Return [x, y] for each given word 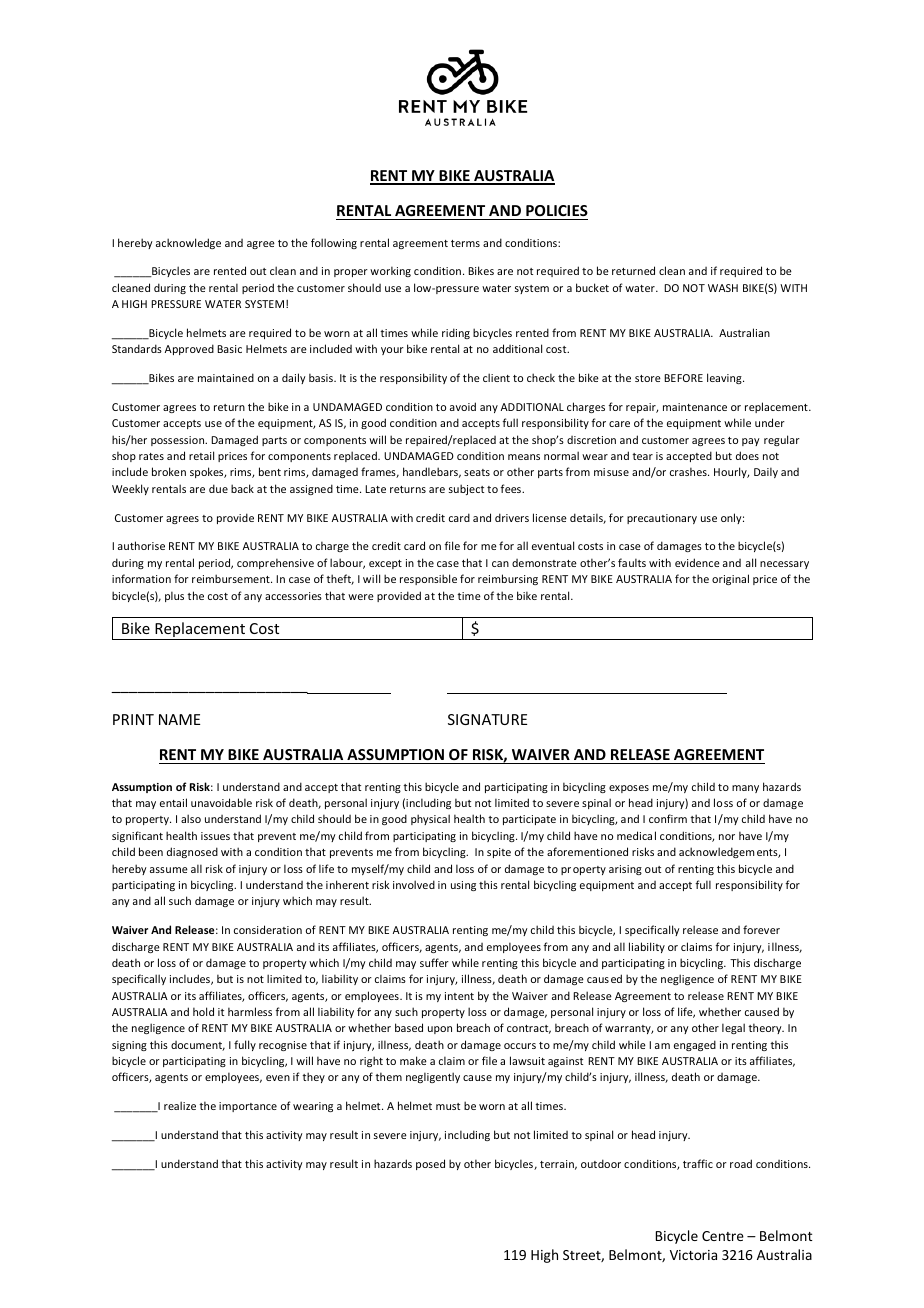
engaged [695, 1045]
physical [430, 819]
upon [440, 1030]
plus [174, 596]
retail [201, 455]
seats [477, 472]
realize [180, 1105]
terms [465, 243]
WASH [723, 288]
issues [215, 836]
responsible [428, 579]
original [730, 579]
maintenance [695, 407]
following [334, 243]
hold [203, 1011]
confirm [668, 818]
